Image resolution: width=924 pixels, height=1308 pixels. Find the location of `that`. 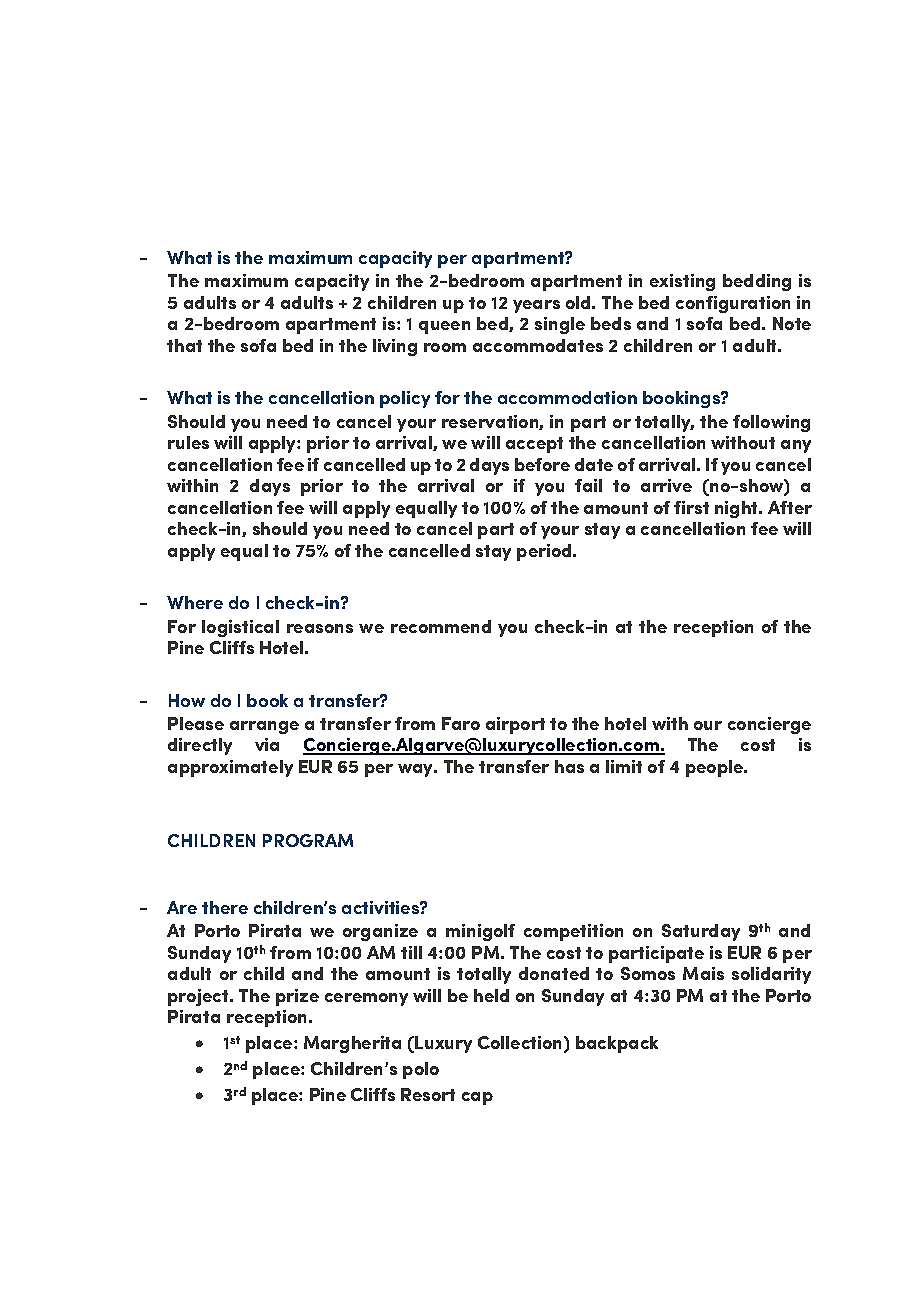

that is located at coordinates (184, 345).
